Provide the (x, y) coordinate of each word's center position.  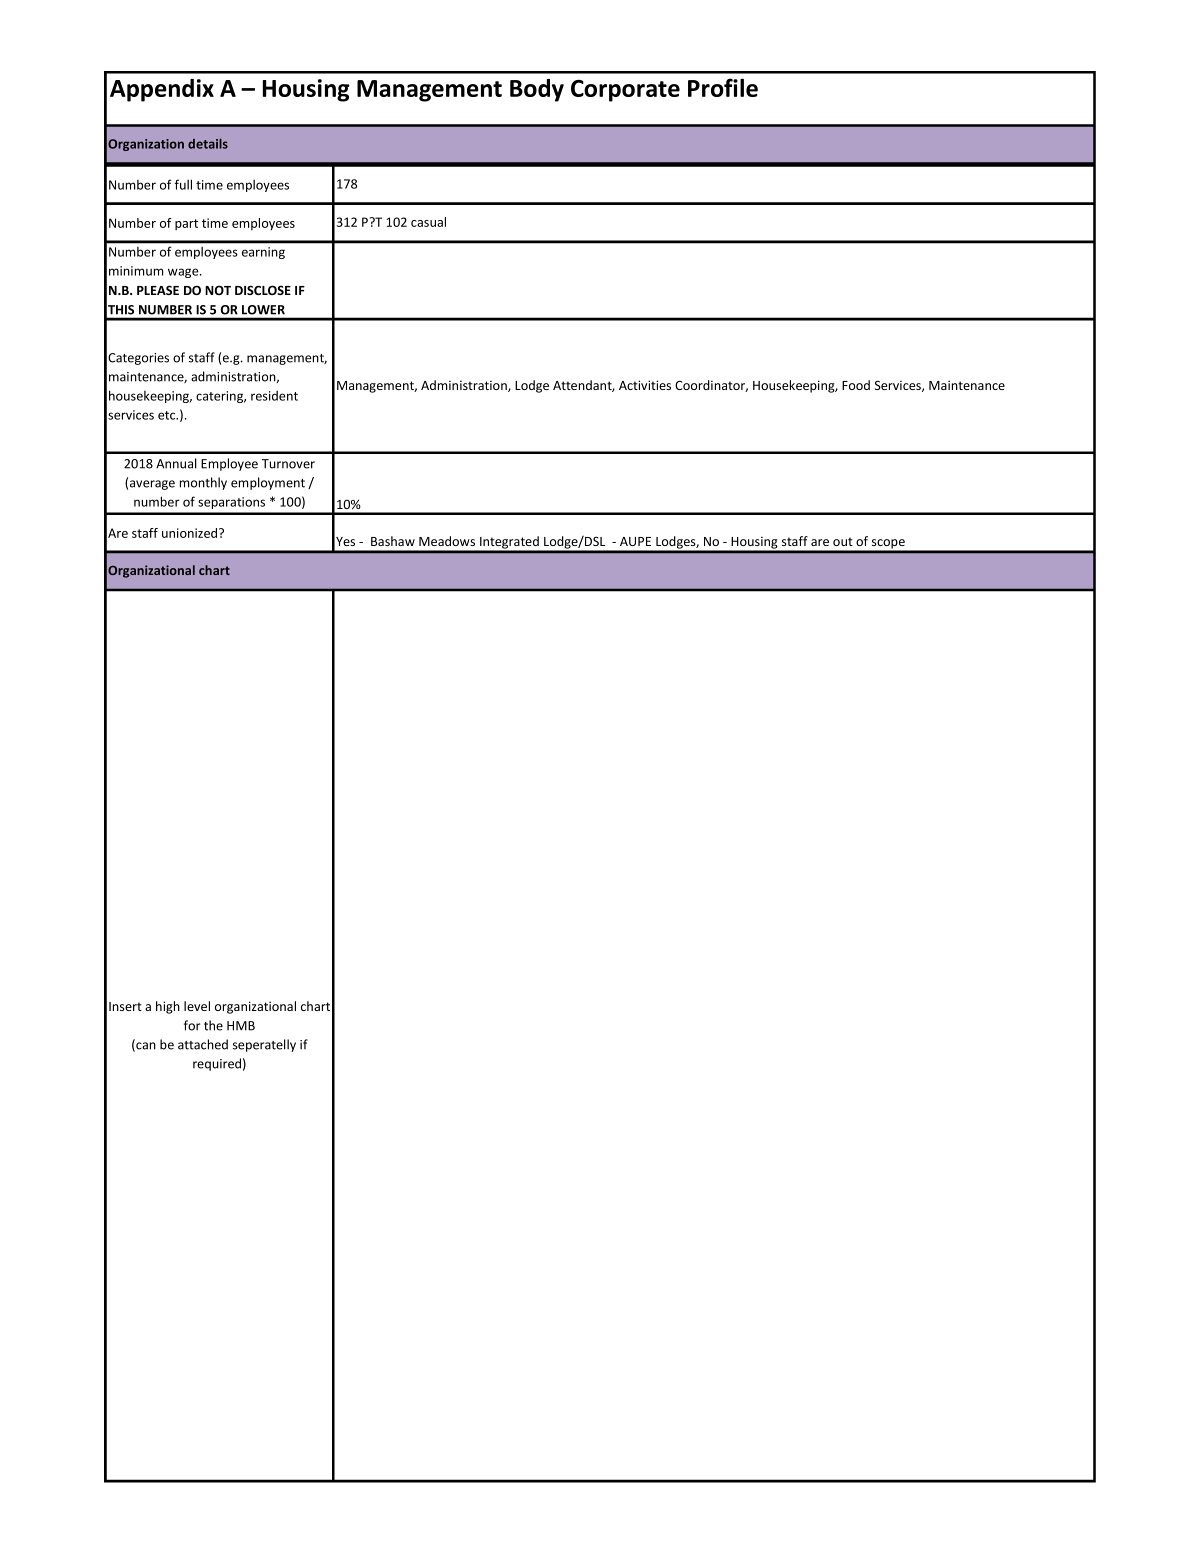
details (208, 144)
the (213, 1025)
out (843, 541)
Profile (723, 87)
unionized (191, 533)
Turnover (288, 464)
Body (537, 90)
